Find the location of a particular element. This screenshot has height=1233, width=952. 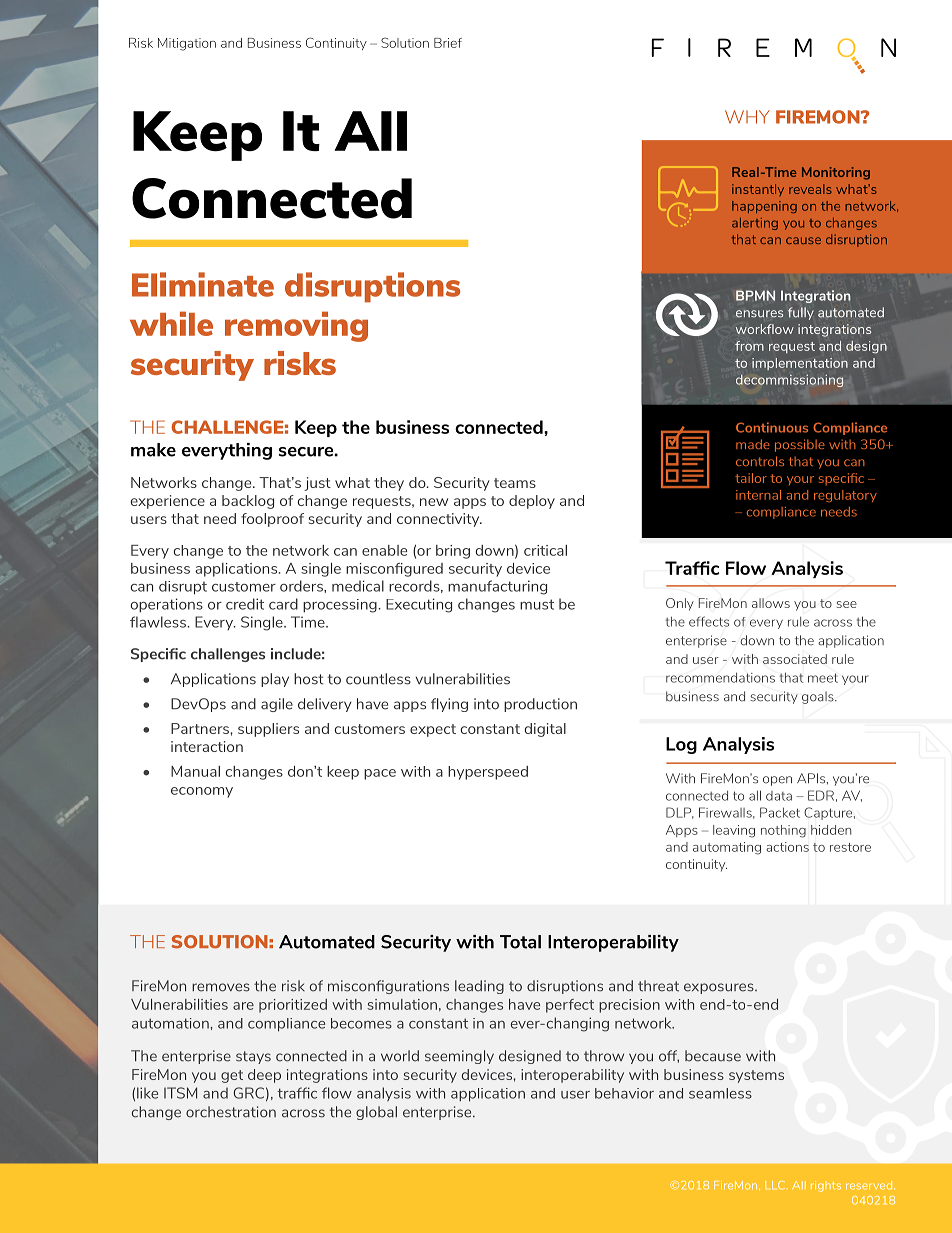

Mitigation is located at coordinates (187, 44).
